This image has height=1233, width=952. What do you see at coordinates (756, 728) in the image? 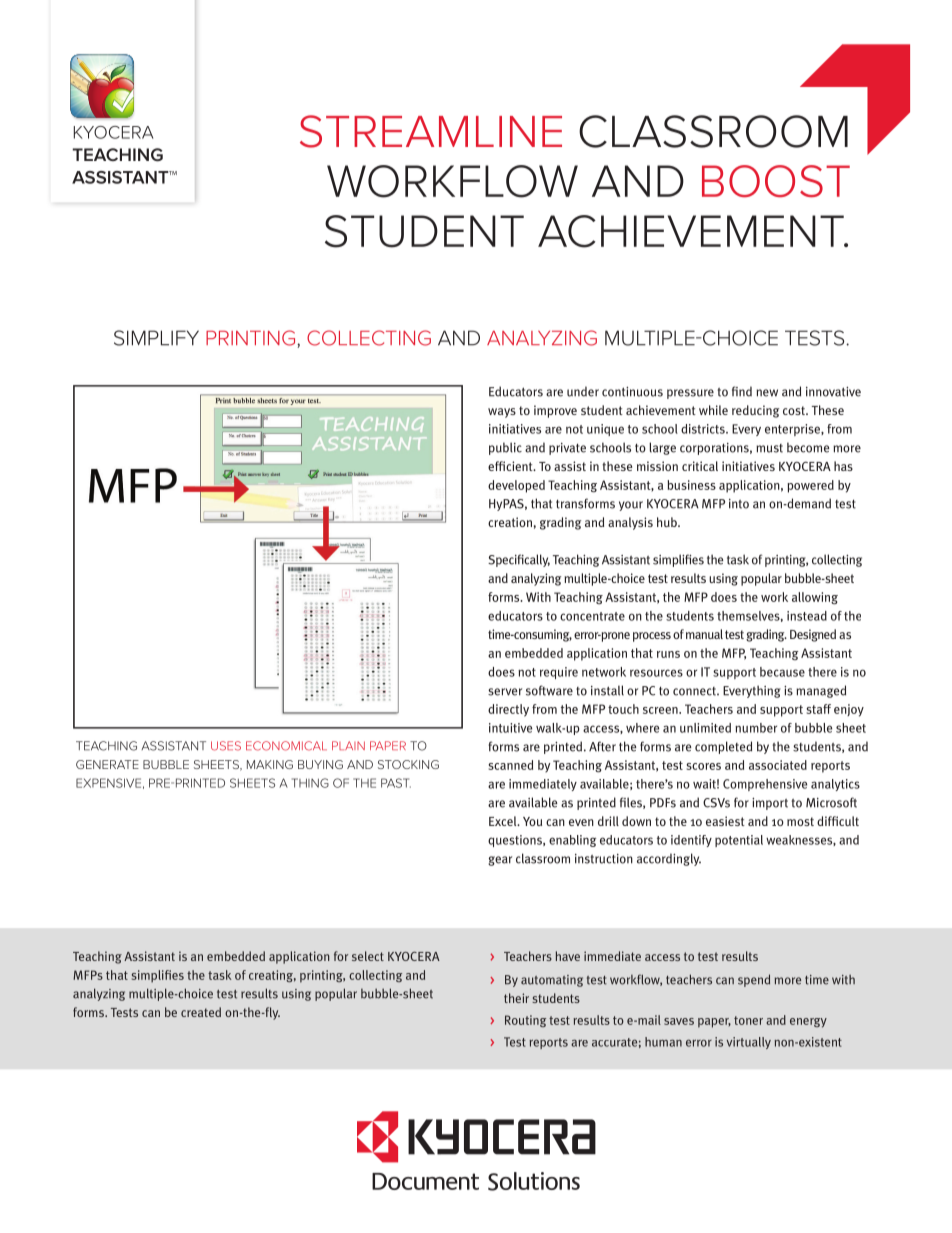
I see `number` at bounding box center [756, 728].
